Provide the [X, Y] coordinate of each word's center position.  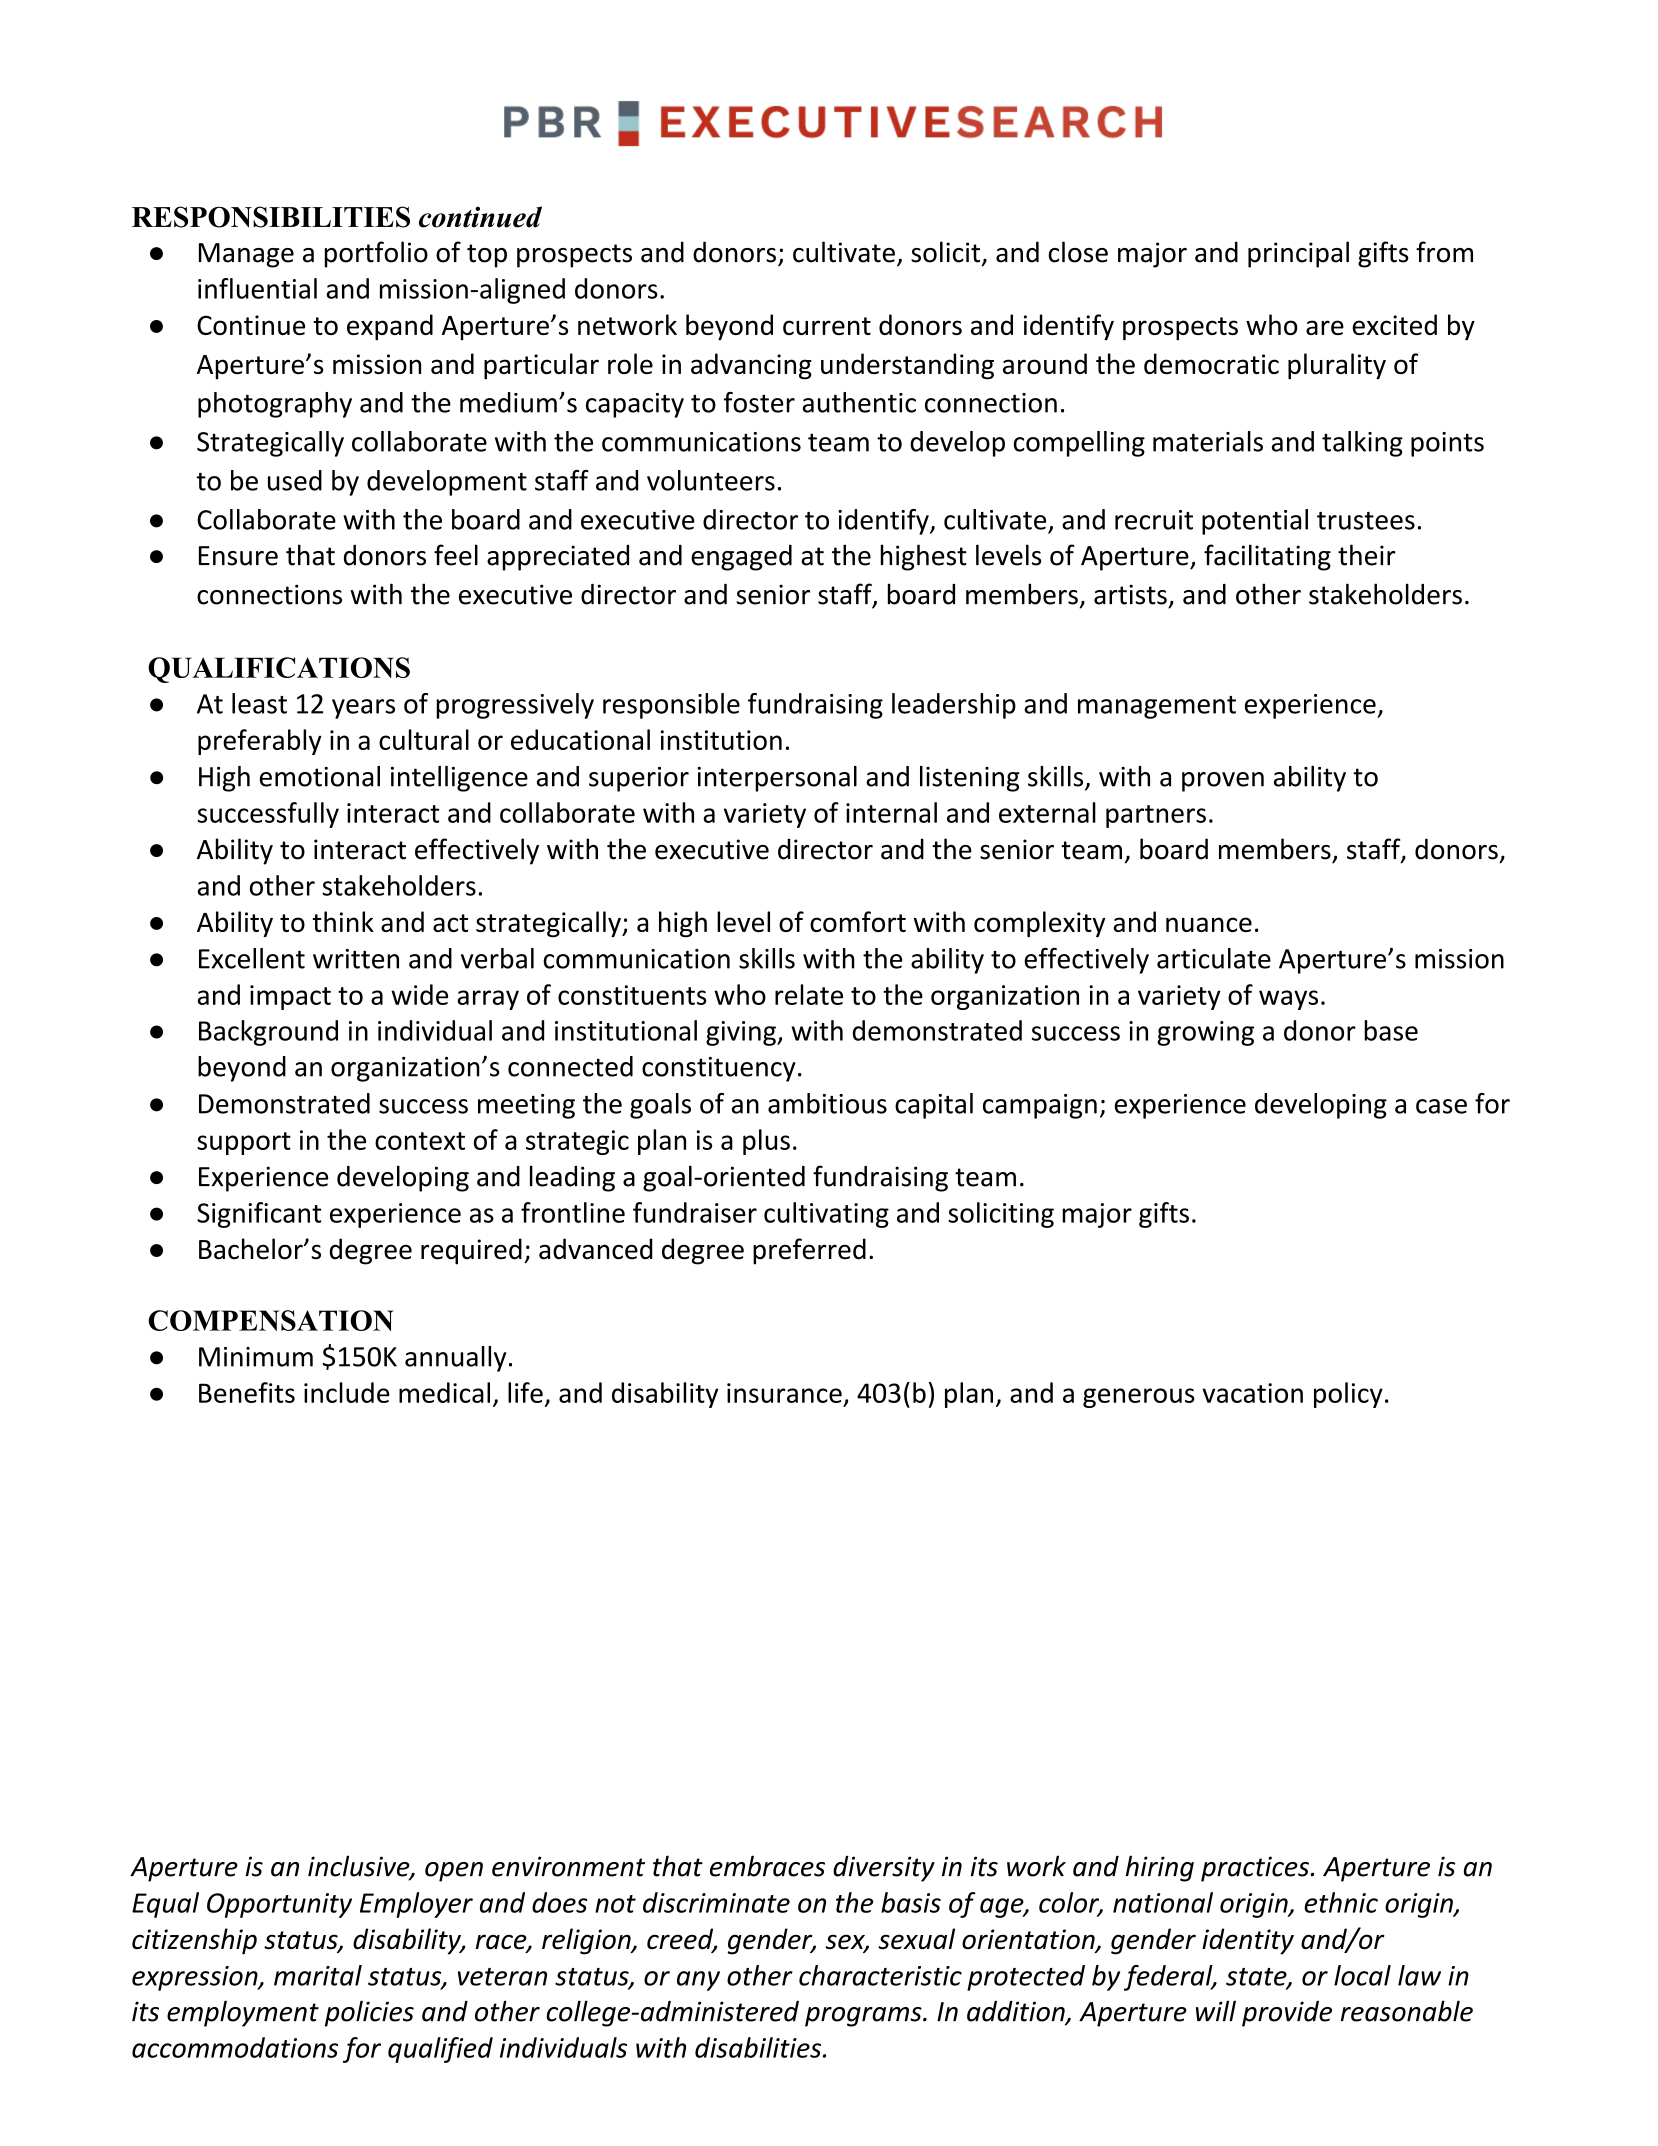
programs [864, 2017]
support [244, 1143]
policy [1348, 1395]
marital [318, 1975]
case [1441, 1106]
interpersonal [777, 779]
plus [766, 1142]
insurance [784, 1393]
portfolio [376, 254]
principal [1298, 254]
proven [1223, 782]
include [347, 1392]
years [363, 709]
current [827, 326]
